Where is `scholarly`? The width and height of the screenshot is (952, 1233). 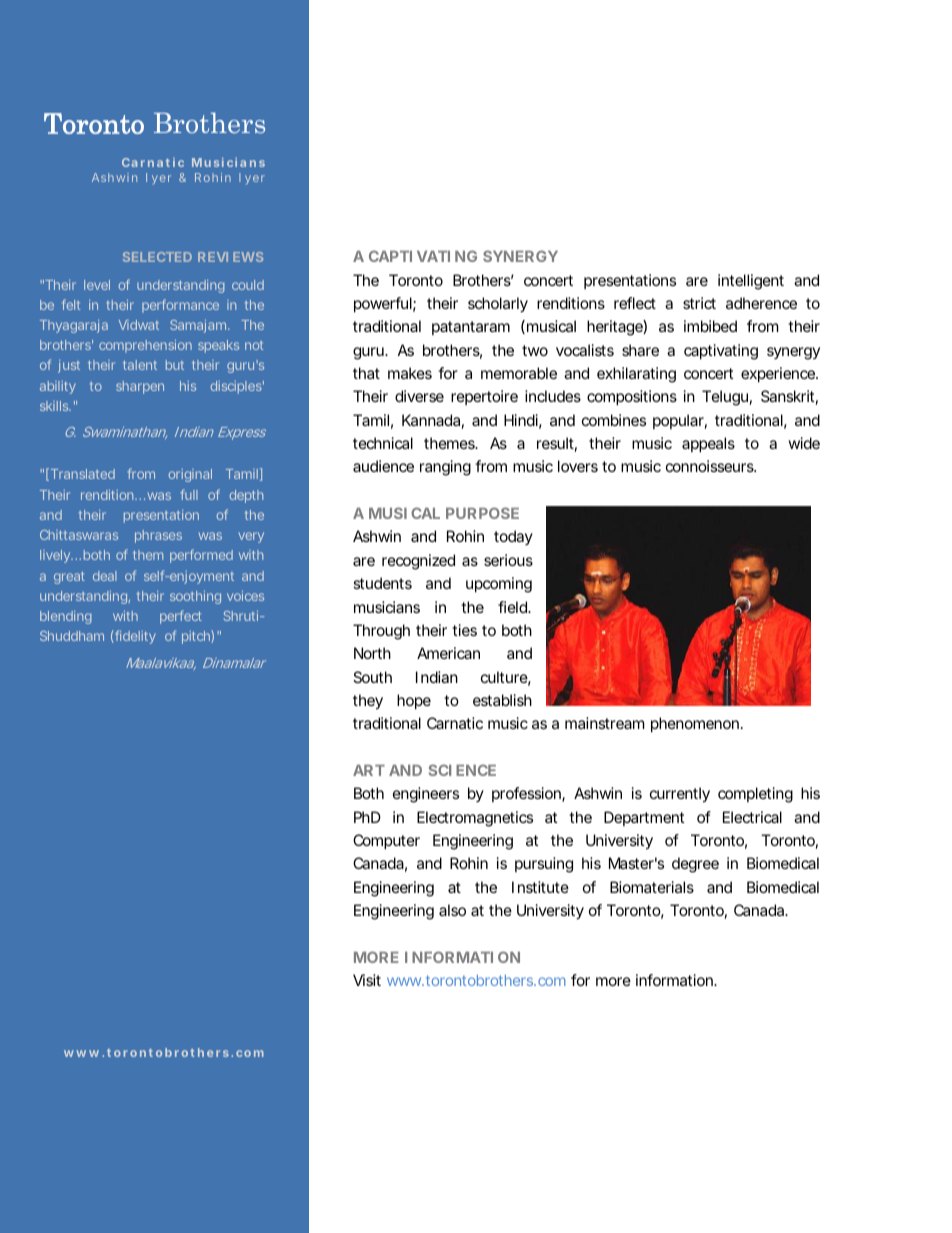
scholarly is located at coordinates (498, 305).
